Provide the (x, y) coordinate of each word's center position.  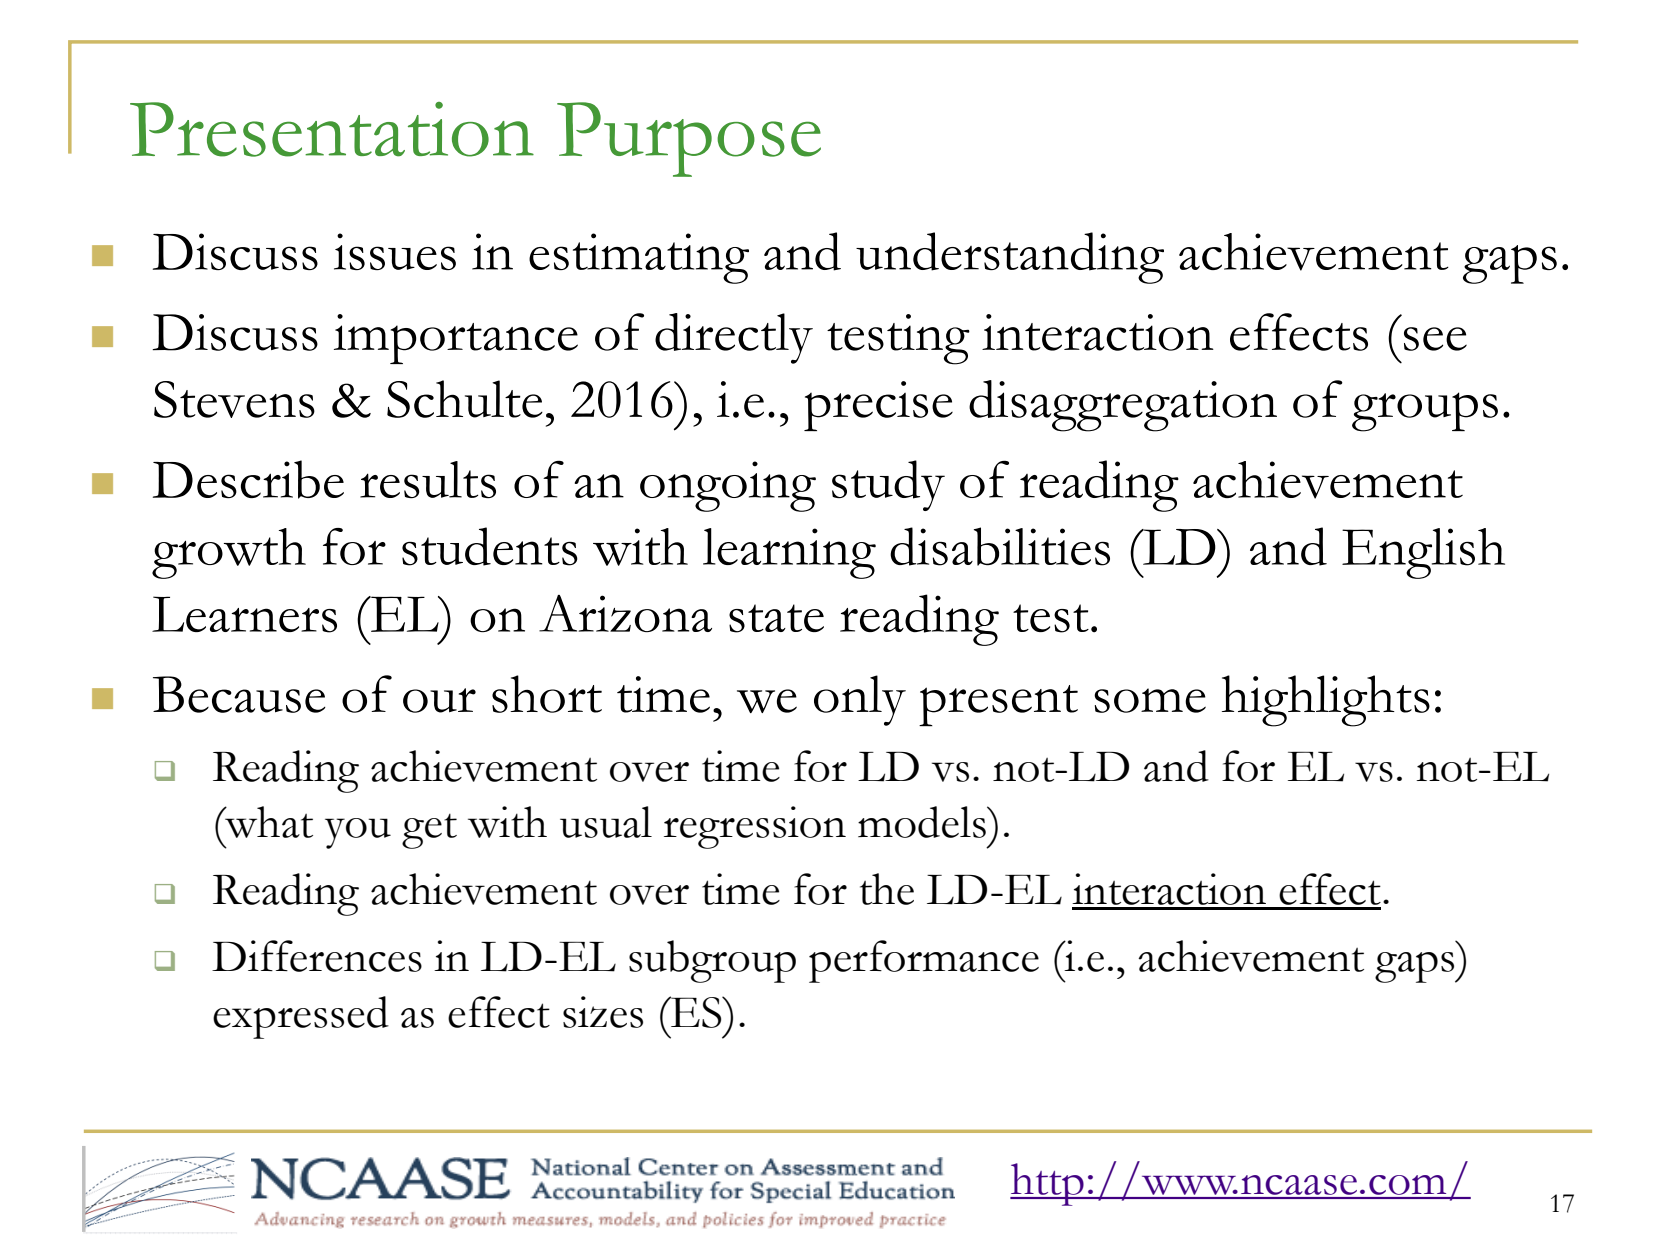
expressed (301, 1017)
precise (878, 406)
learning (789, 553)
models (923, 822)
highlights (1326, 701)
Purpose (689, 139)
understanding (1010, 258)
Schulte (465, 399)
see (1435, 339)
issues (395, 251)
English (1423, 553)
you (358, 833)
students (490, 546)
